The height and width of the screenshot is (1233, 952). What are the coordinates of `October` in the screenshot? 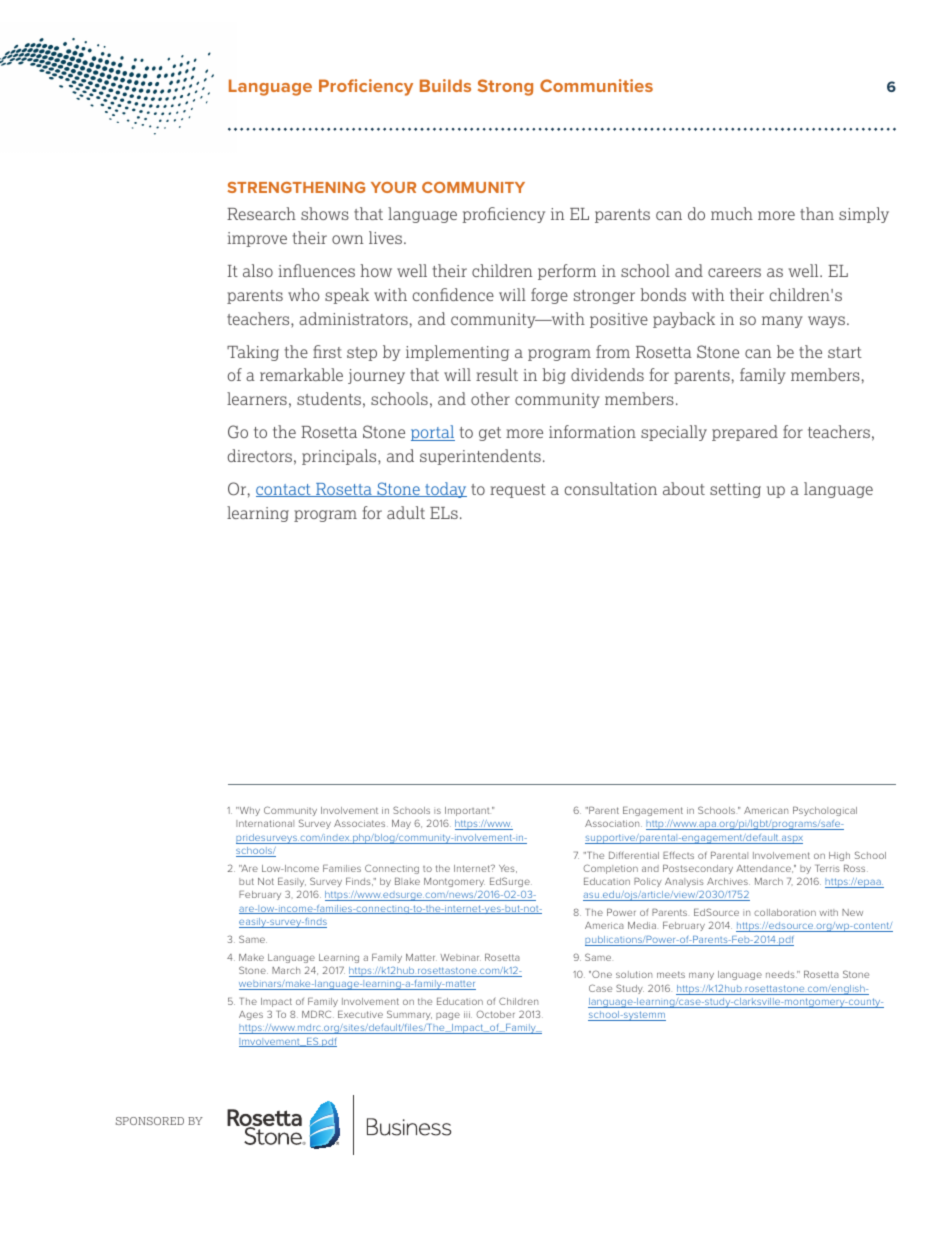 It's located at (495, 1014).
